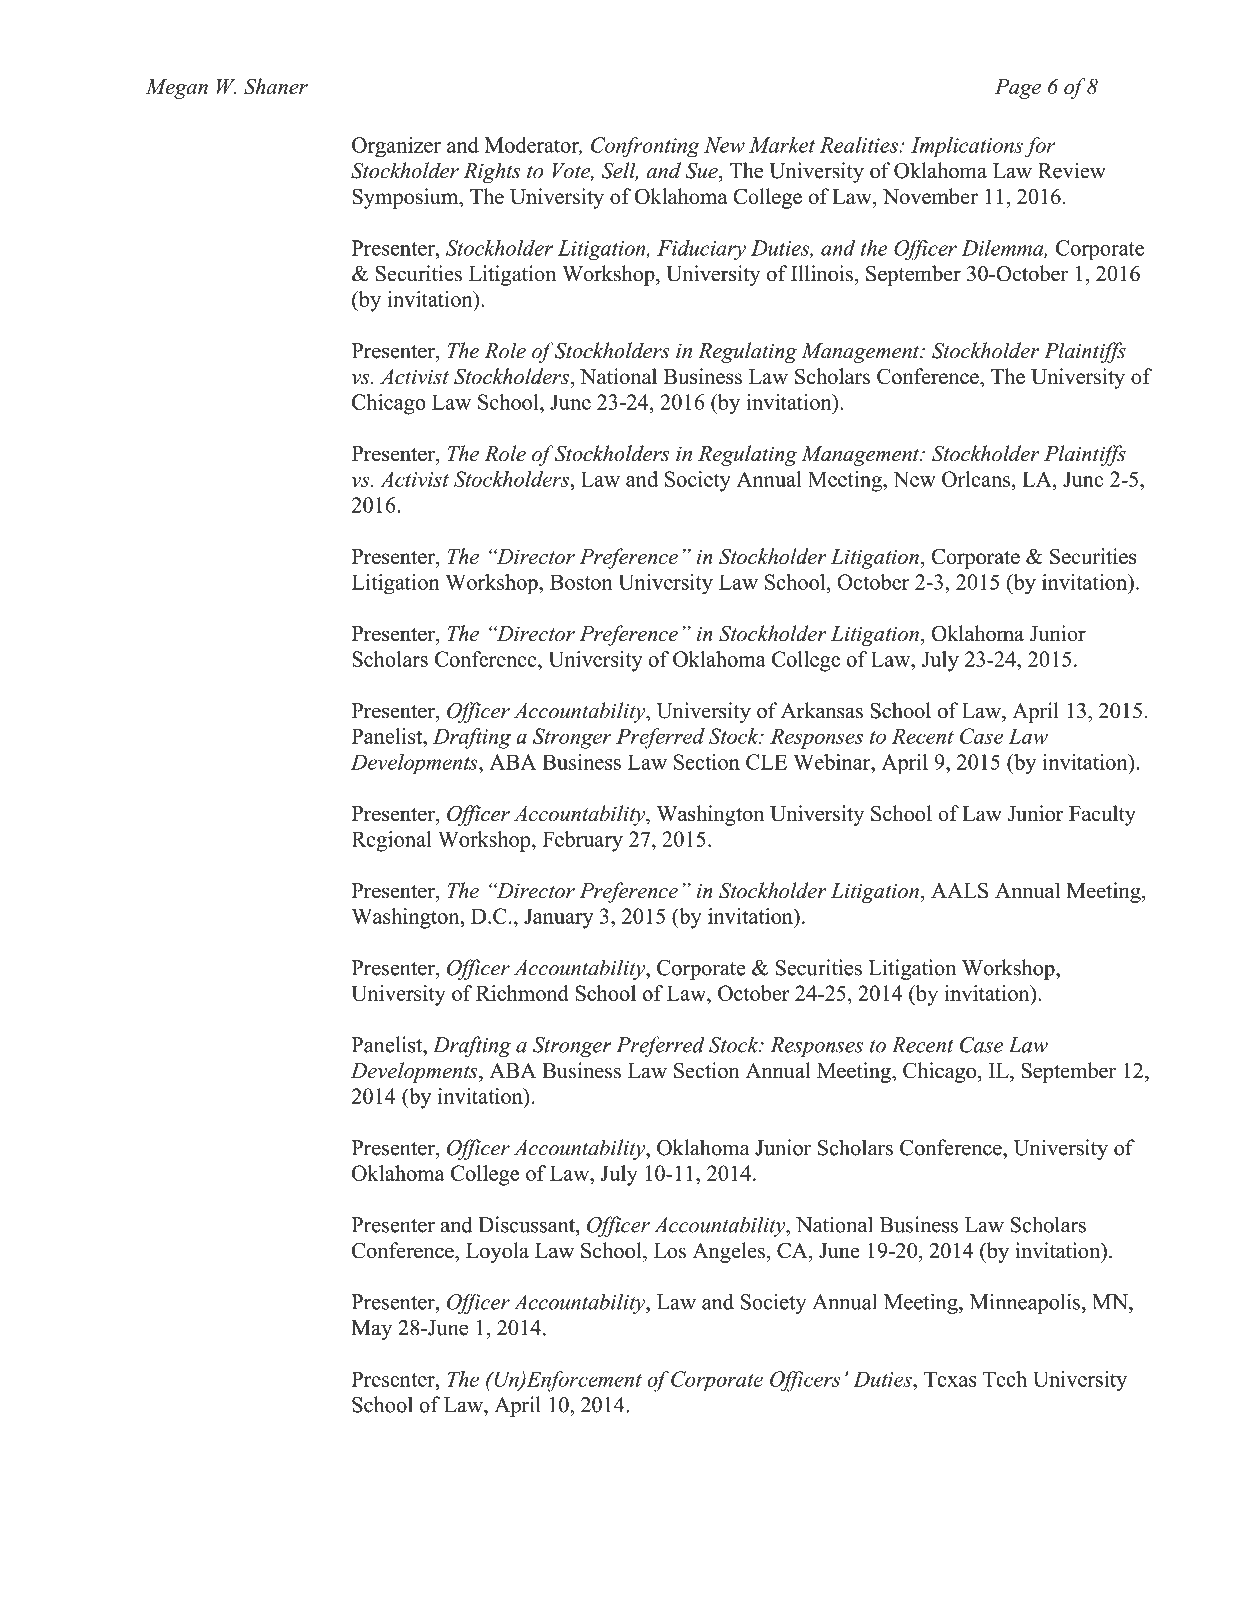 The height and width of the screenshot is (1610, 1244). What do you see at coordinates (766, 762) in the screenshot?
I see `CLE` at bounding box center [766, 762].
